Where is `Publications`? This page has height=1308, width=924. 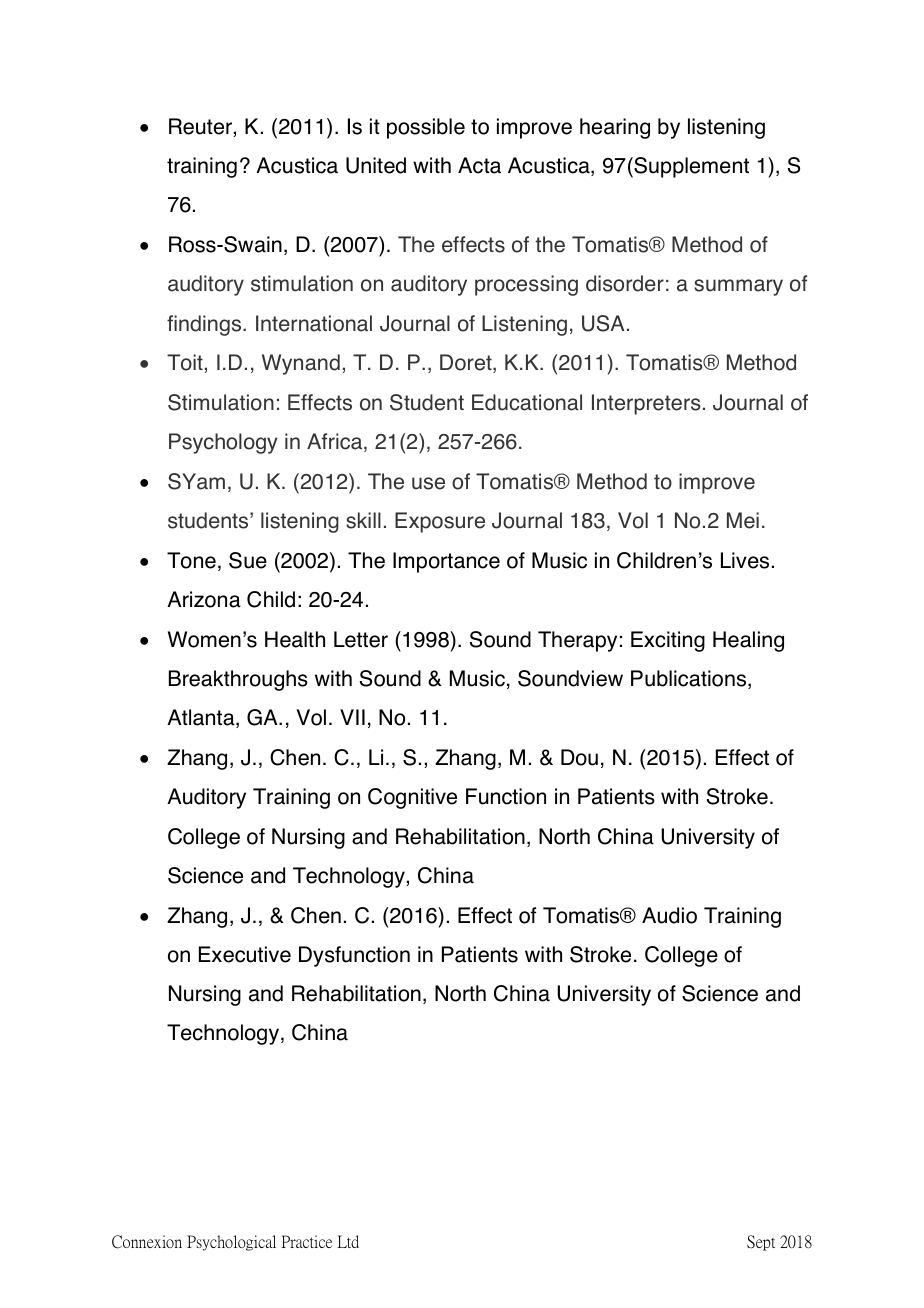
Publications is located at coordinates (690, 679).
